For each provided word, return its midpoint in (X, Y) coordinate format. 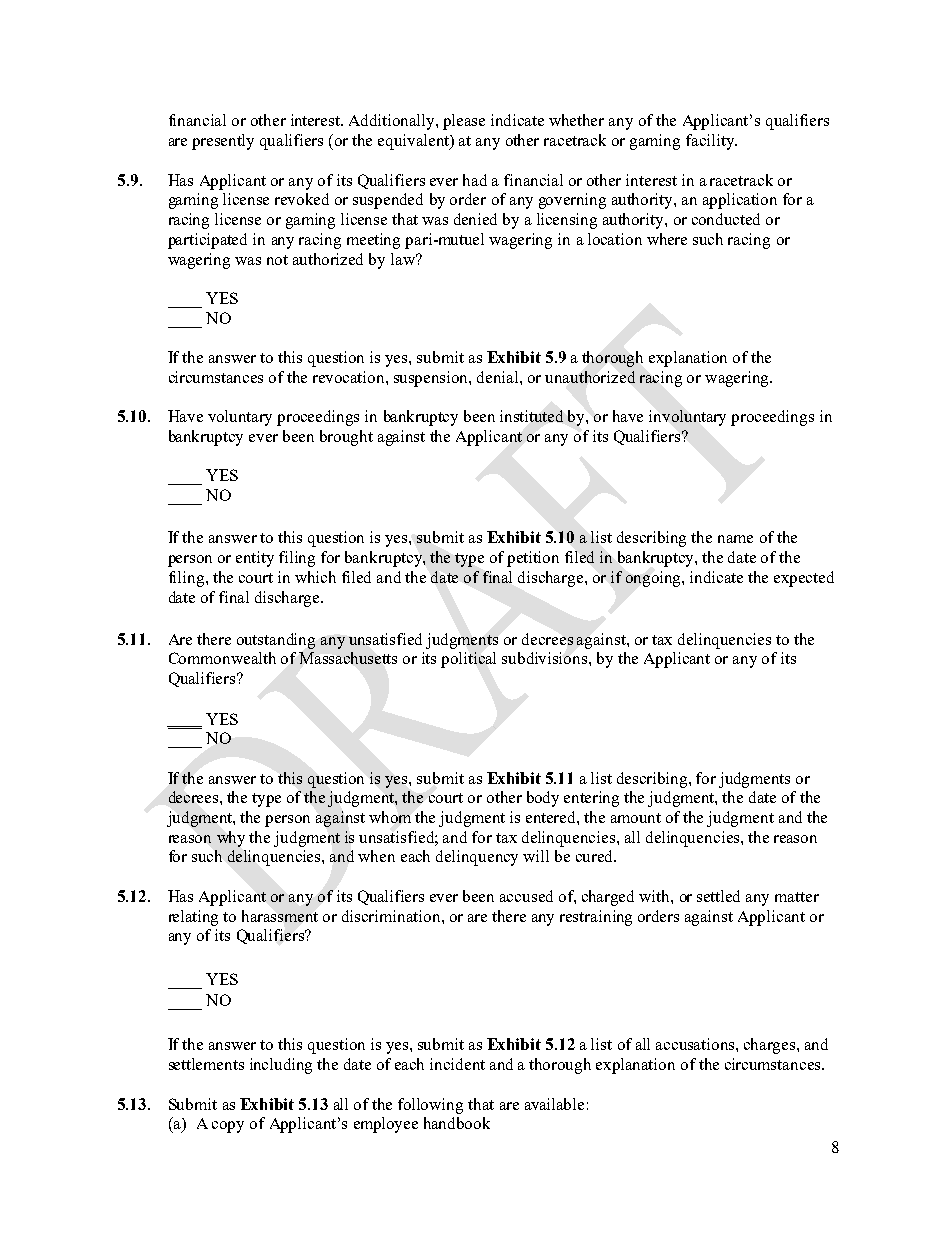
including (281, 1066)
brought (346, 438)
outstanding (276, 641)
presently (223, 142)
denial (499, 377)
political (468, 660)
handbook (457, 1123)
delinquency (477, 858)
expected (804, 579)
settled (718, 896)
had (475, 180)
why (231, 839)
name (735, 539)
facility (711, 142)
